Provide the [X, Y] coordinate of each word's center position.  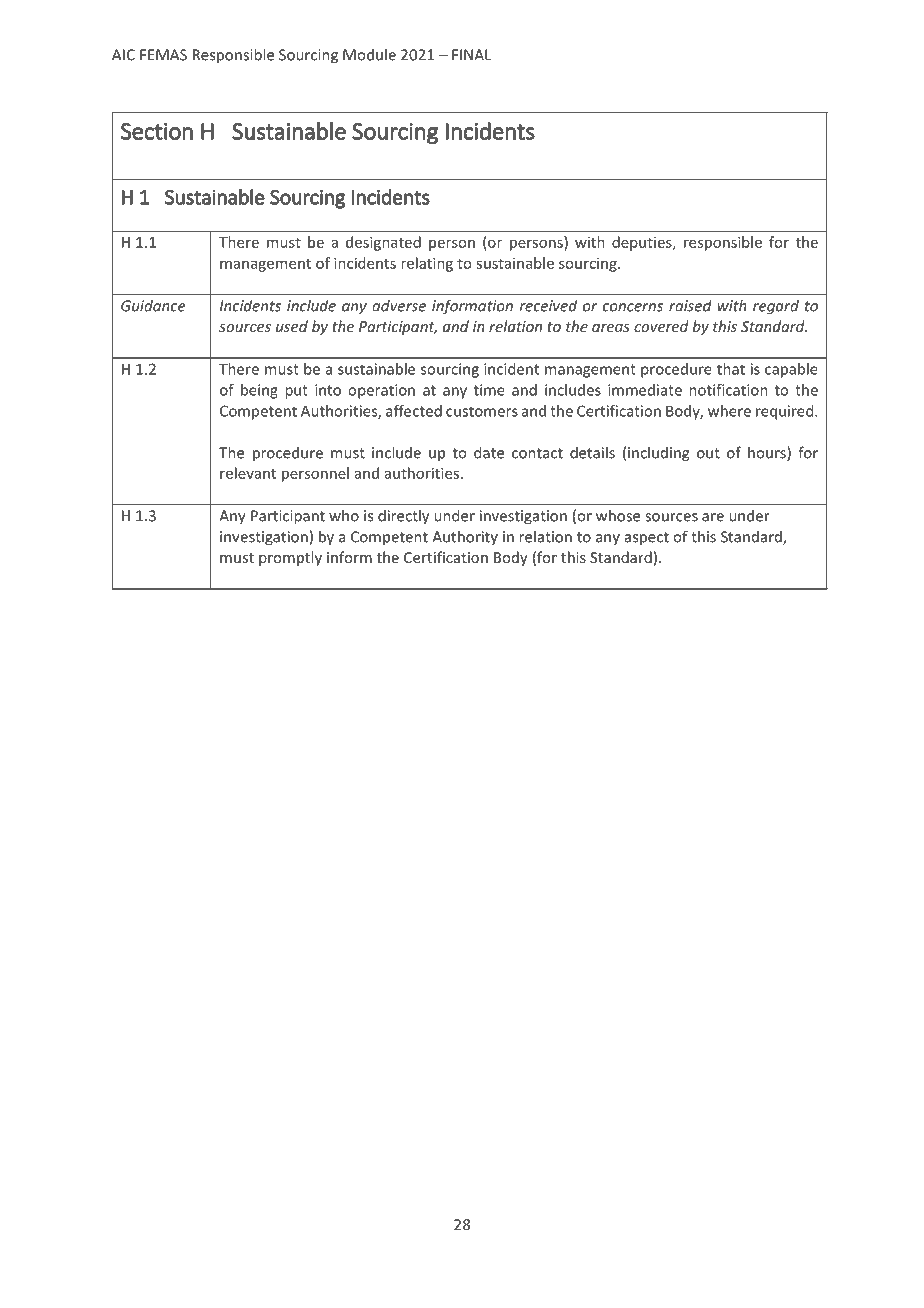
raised [690, 305]
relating [427, 264]
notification [728, 390]
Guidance [153, 305]
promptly [290, 558]
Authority [465, 537]
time [489, 390]
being [259, 391]
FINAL [472, 55]
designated [383, 243]
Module [369, 54]
